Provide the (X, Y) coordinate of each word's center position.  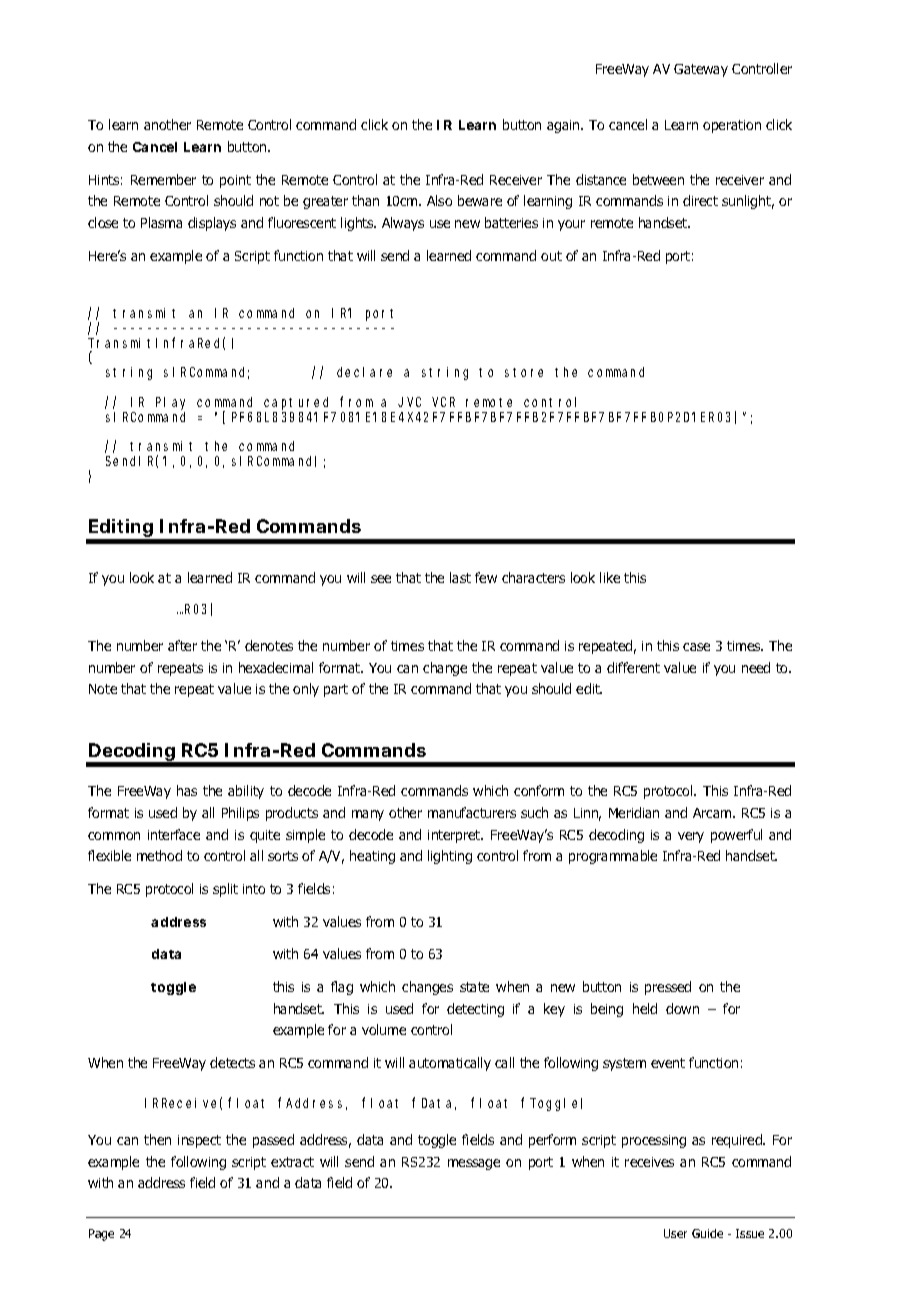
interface (174, 834)
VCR (443, 402)
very (691, 837)
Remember (163, 179)
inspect (199, 1141)
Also (439, 200)
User (675, 1233)
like (610, 577)
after (182, 645)
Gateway (701, 70)
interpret (455, 836)
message (474, 1164)
